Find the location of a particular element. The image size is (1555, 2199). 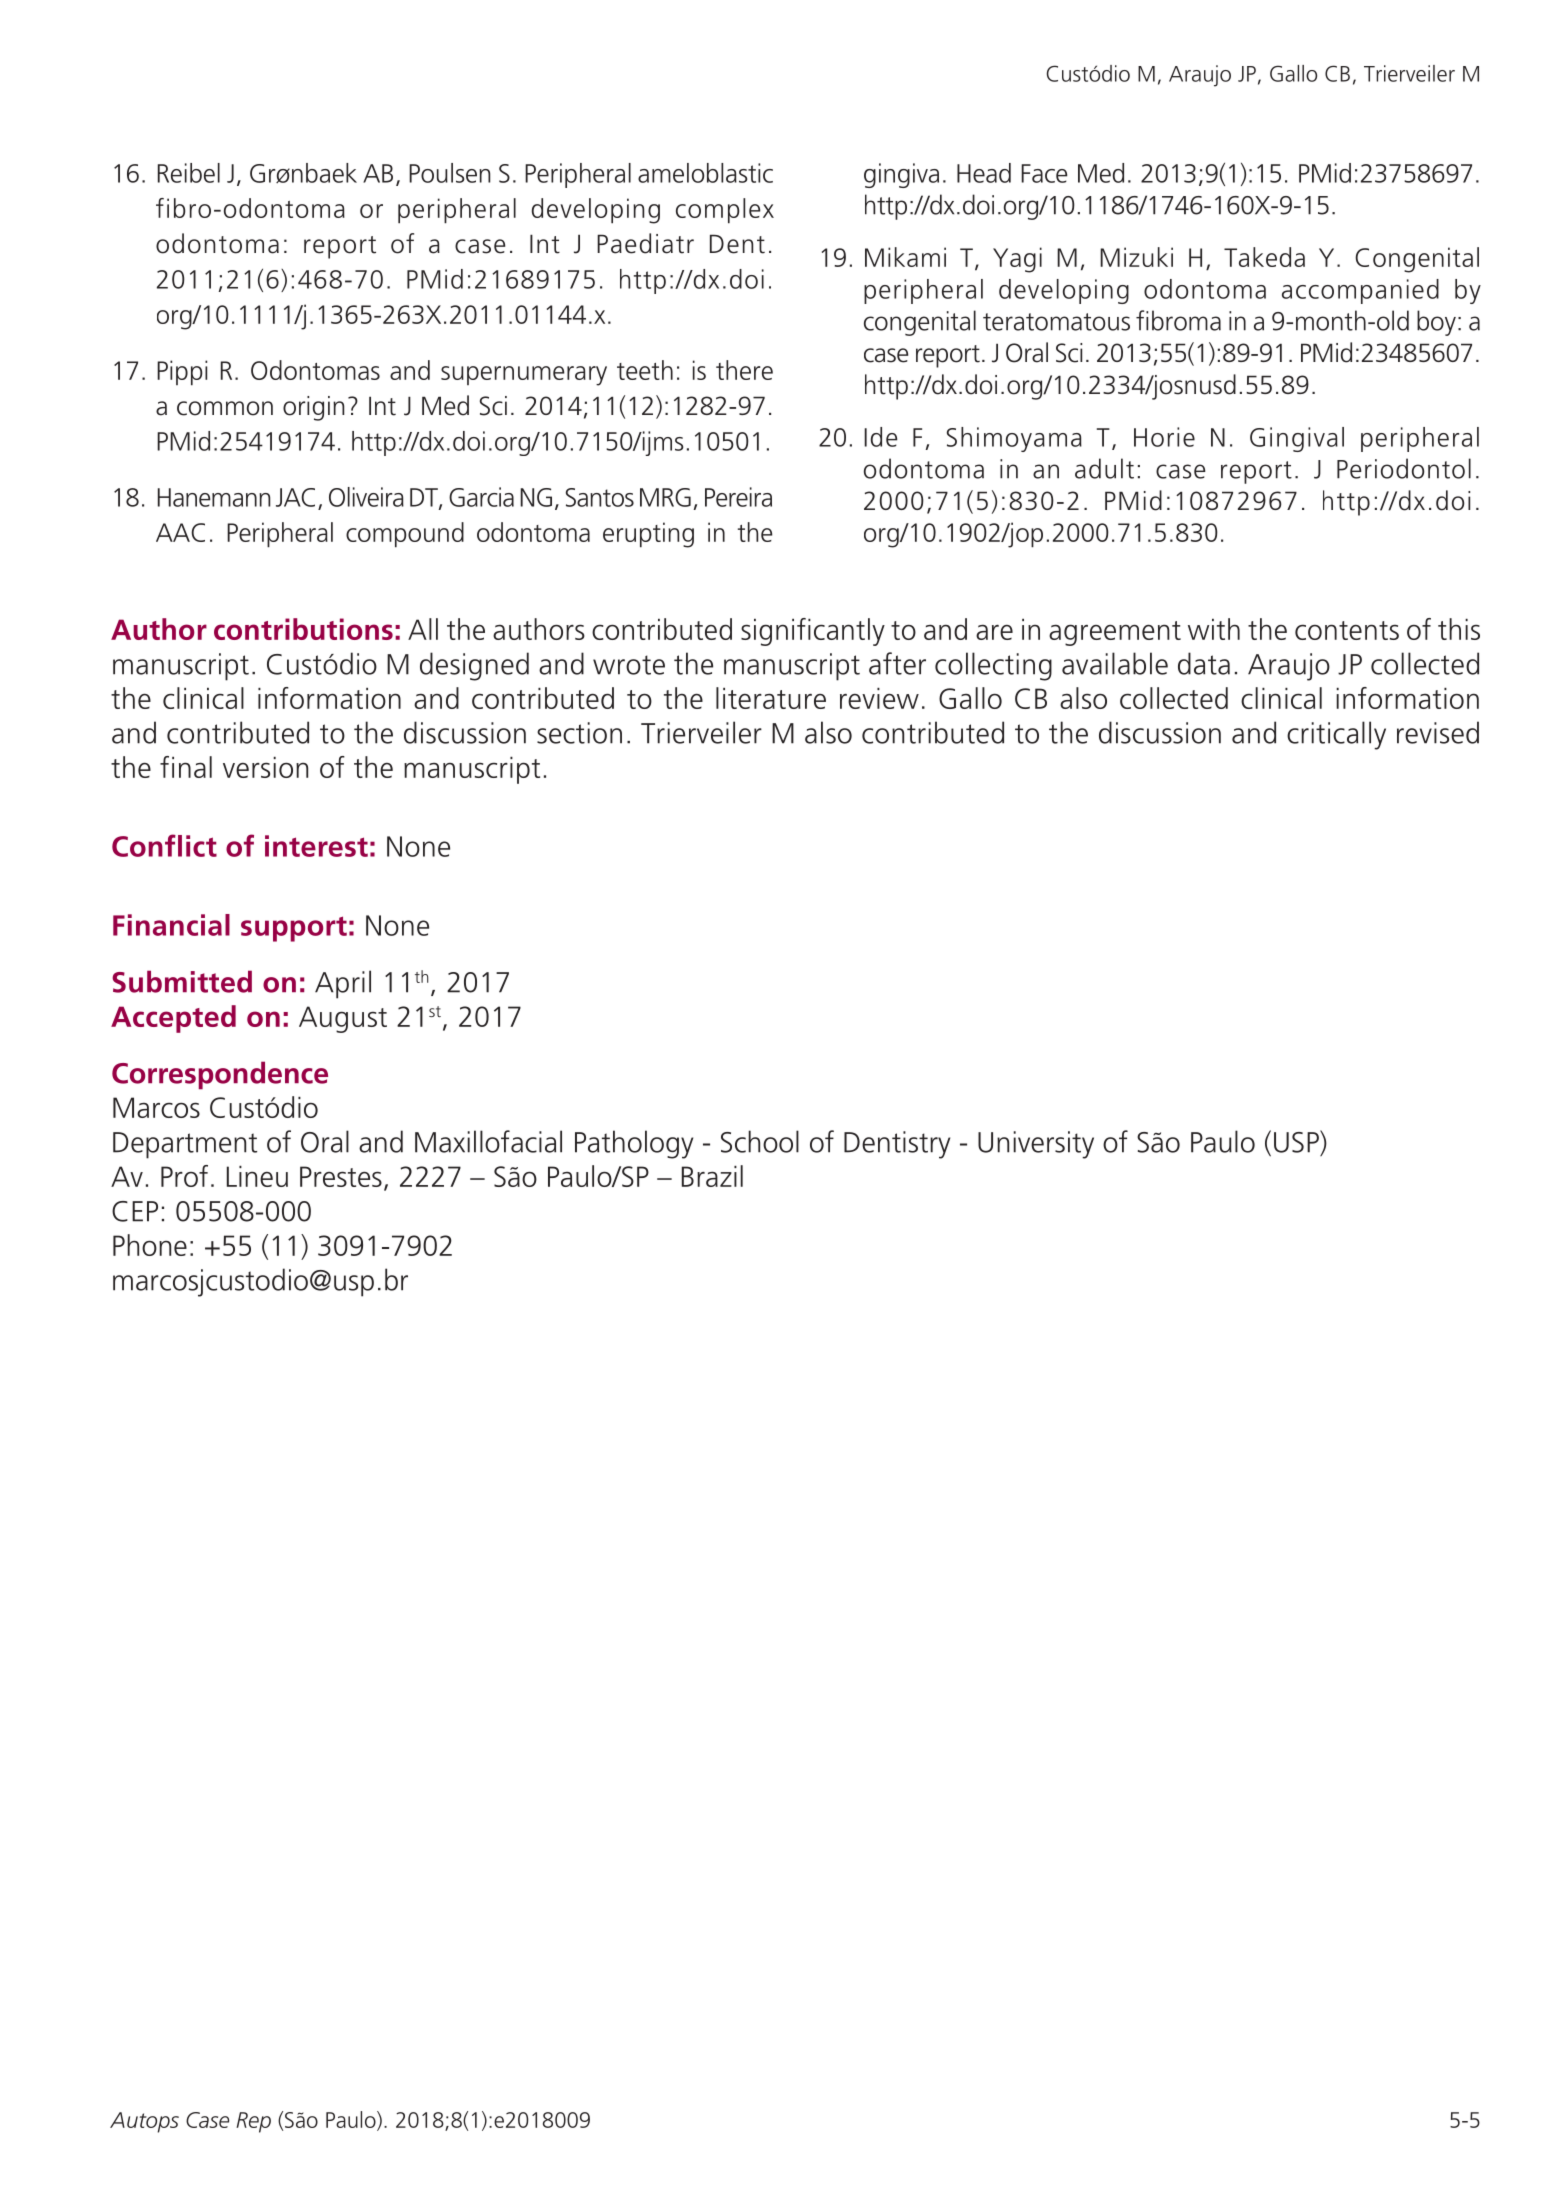

University is located at coordinates (1036, 1145).
